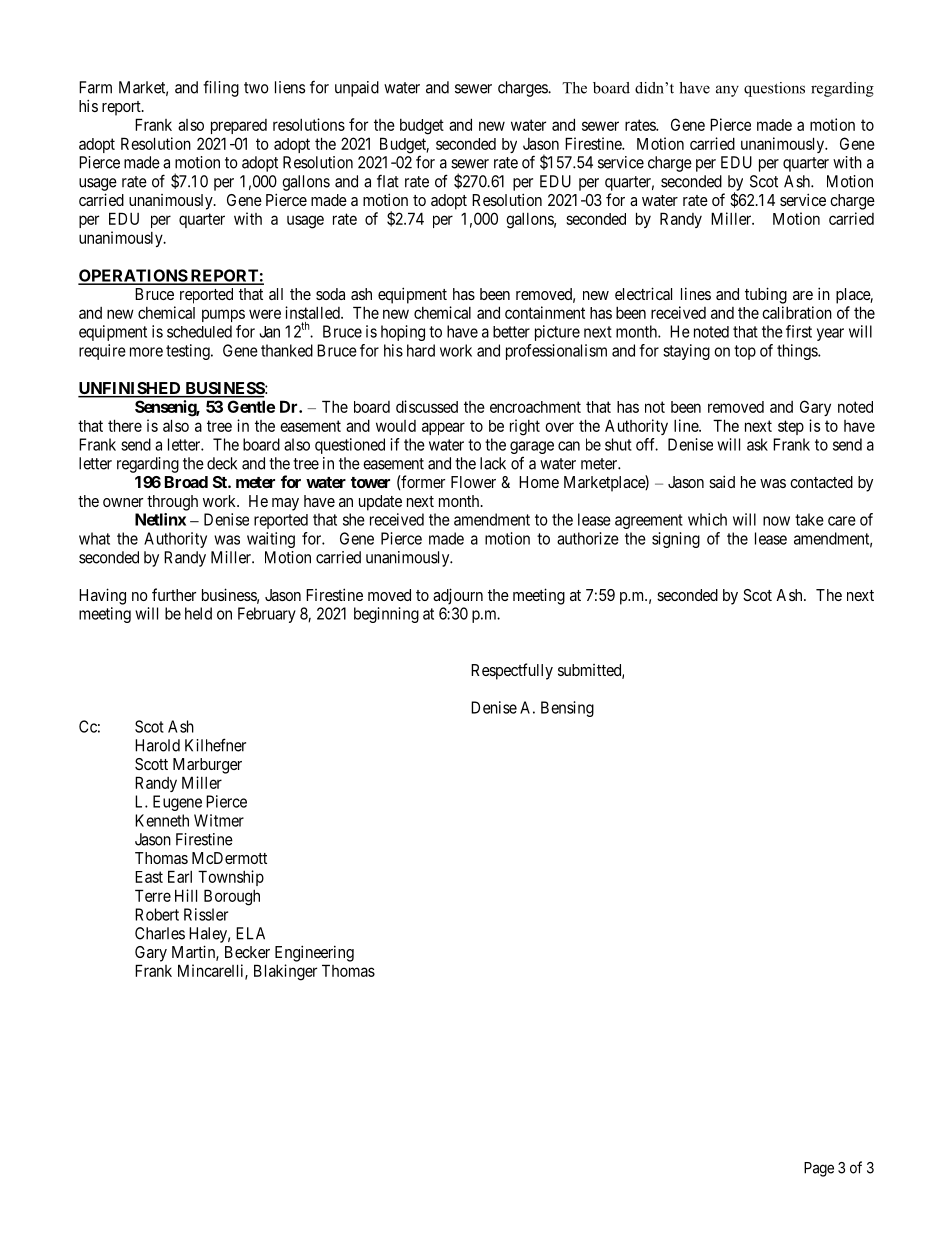 This document has width=952, height=1233. What do you see at coordinates (314, 953) in the document?
I see `Engineering` at bounding box center [314, 953].
